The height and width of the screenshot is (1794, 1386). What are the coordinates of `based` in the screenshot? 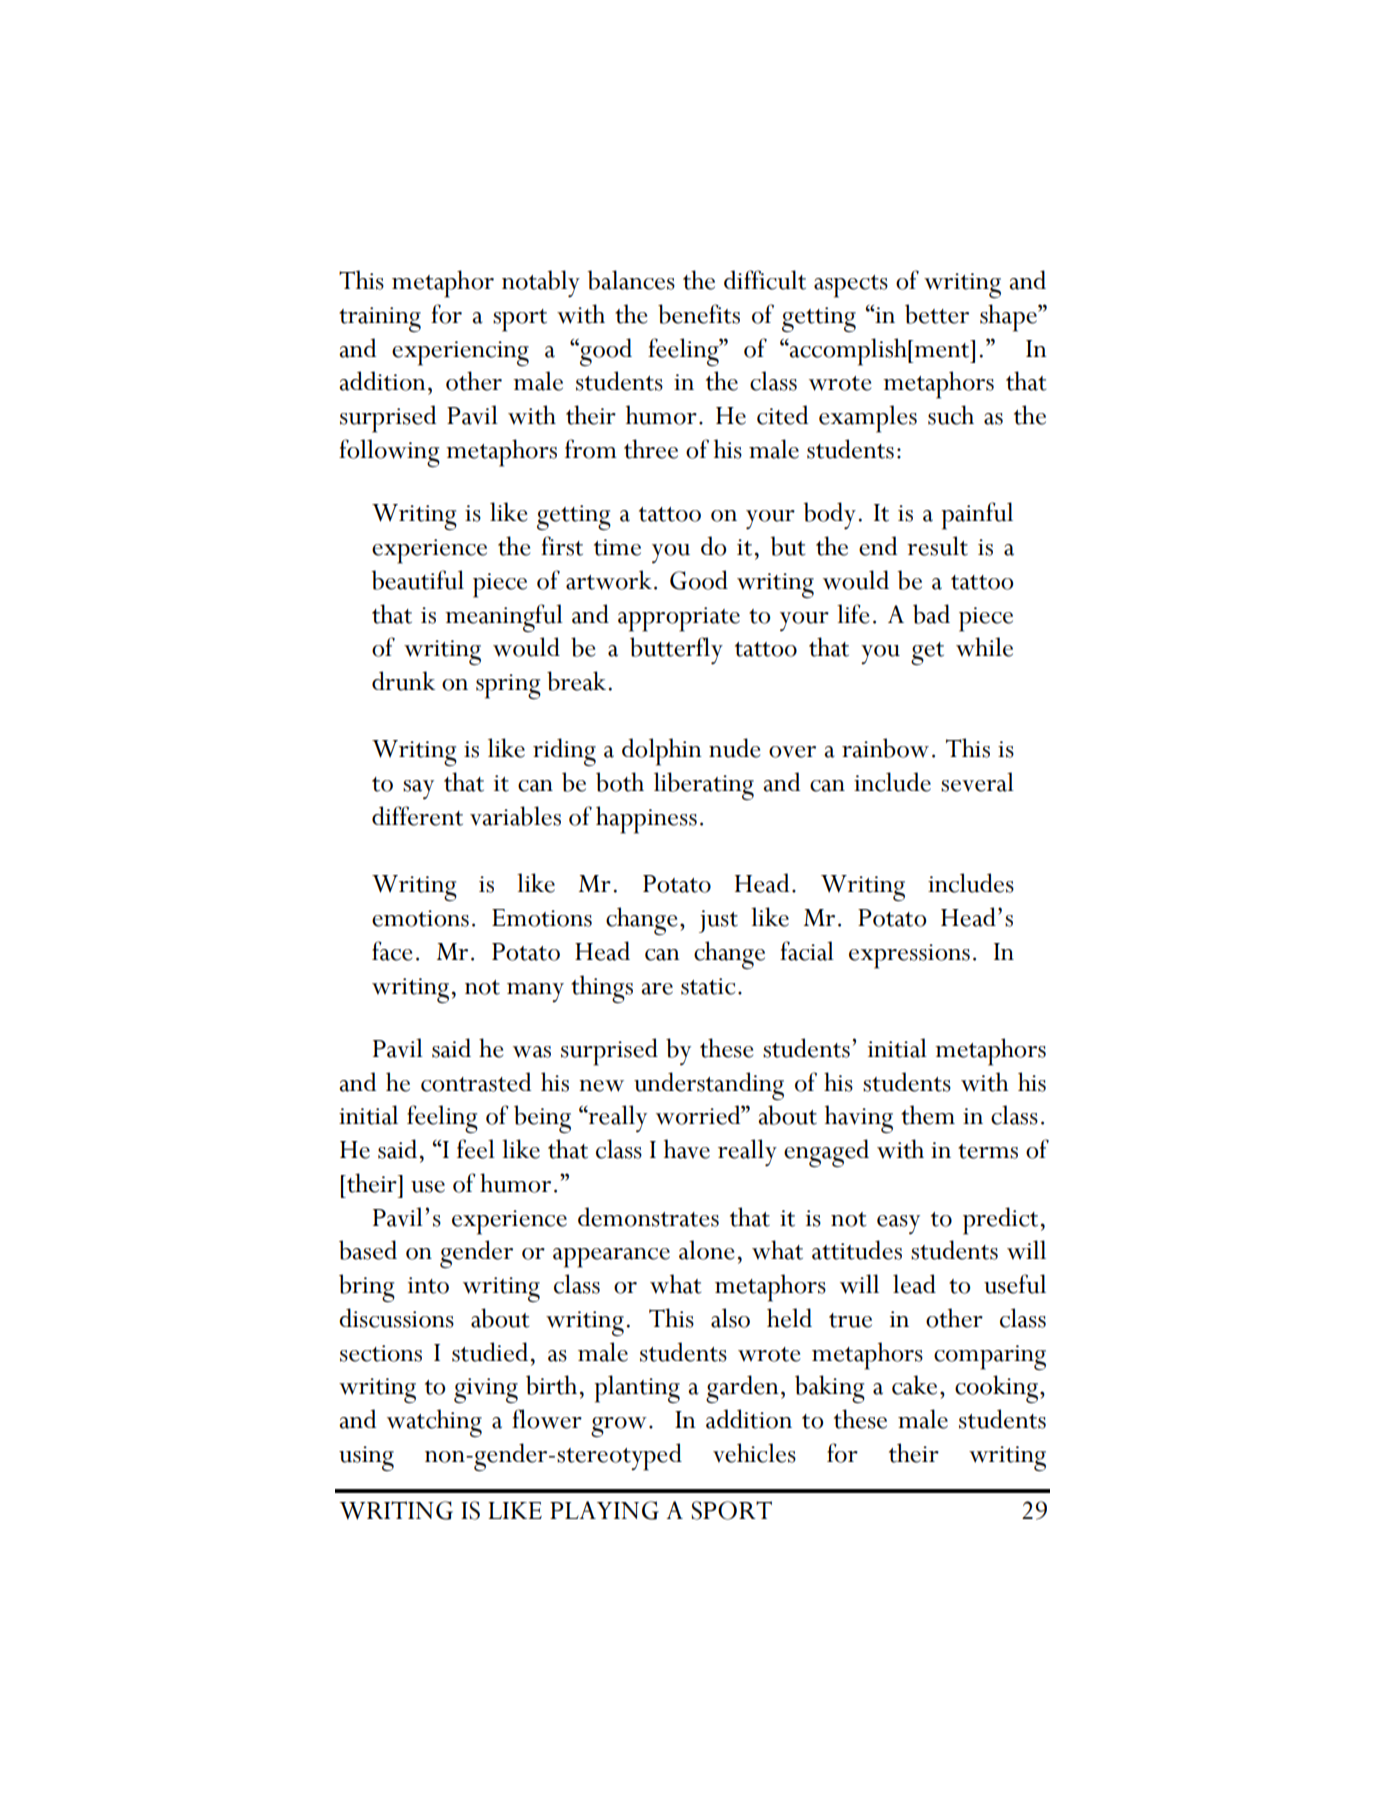 It's located at (368, 1250).
